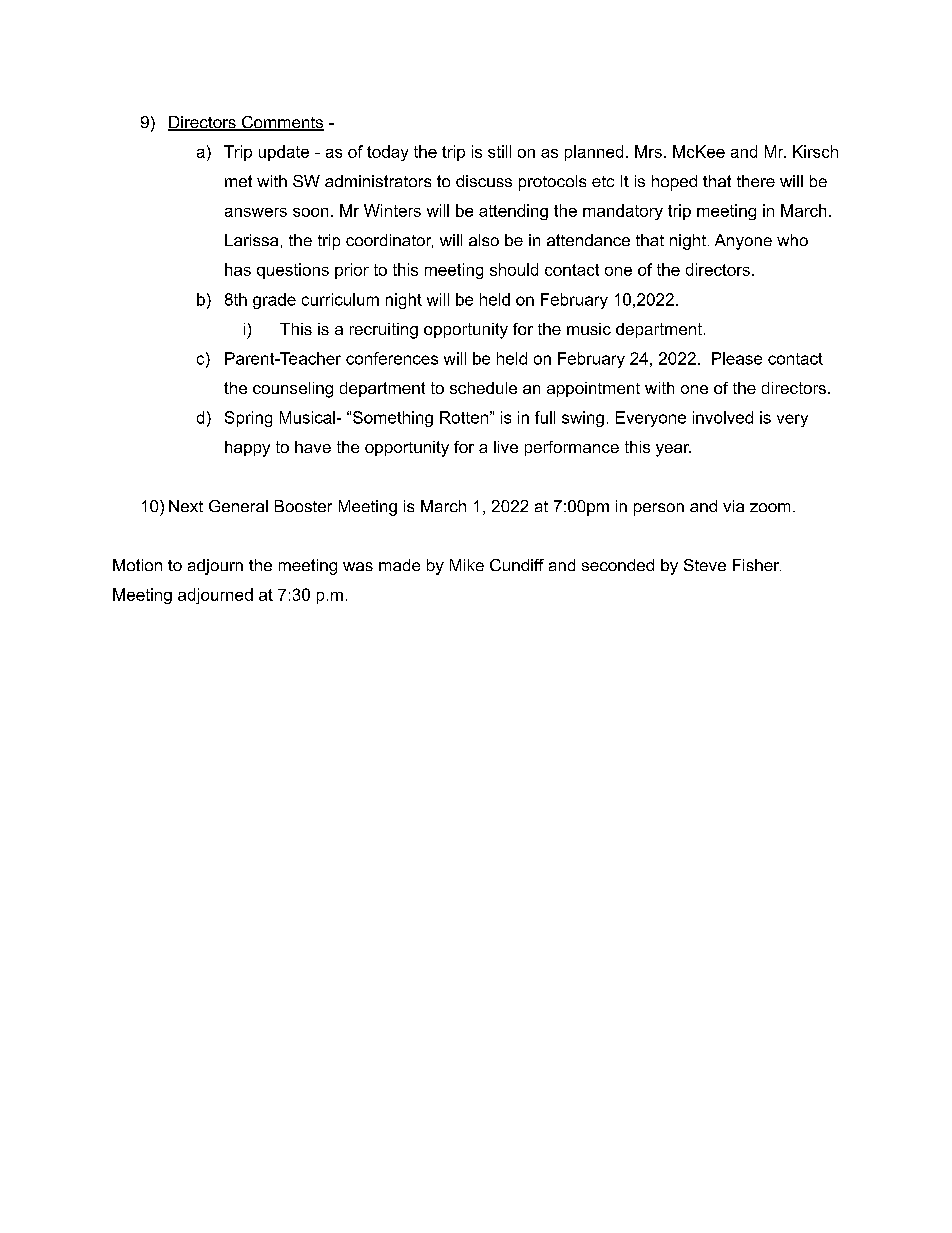 Image resolution: width=952 pixels, height=1233 pixels. What do you see at coordinates (282, 123) in the screenshot?
I see `Comments` at bounding box center [282, 123].
